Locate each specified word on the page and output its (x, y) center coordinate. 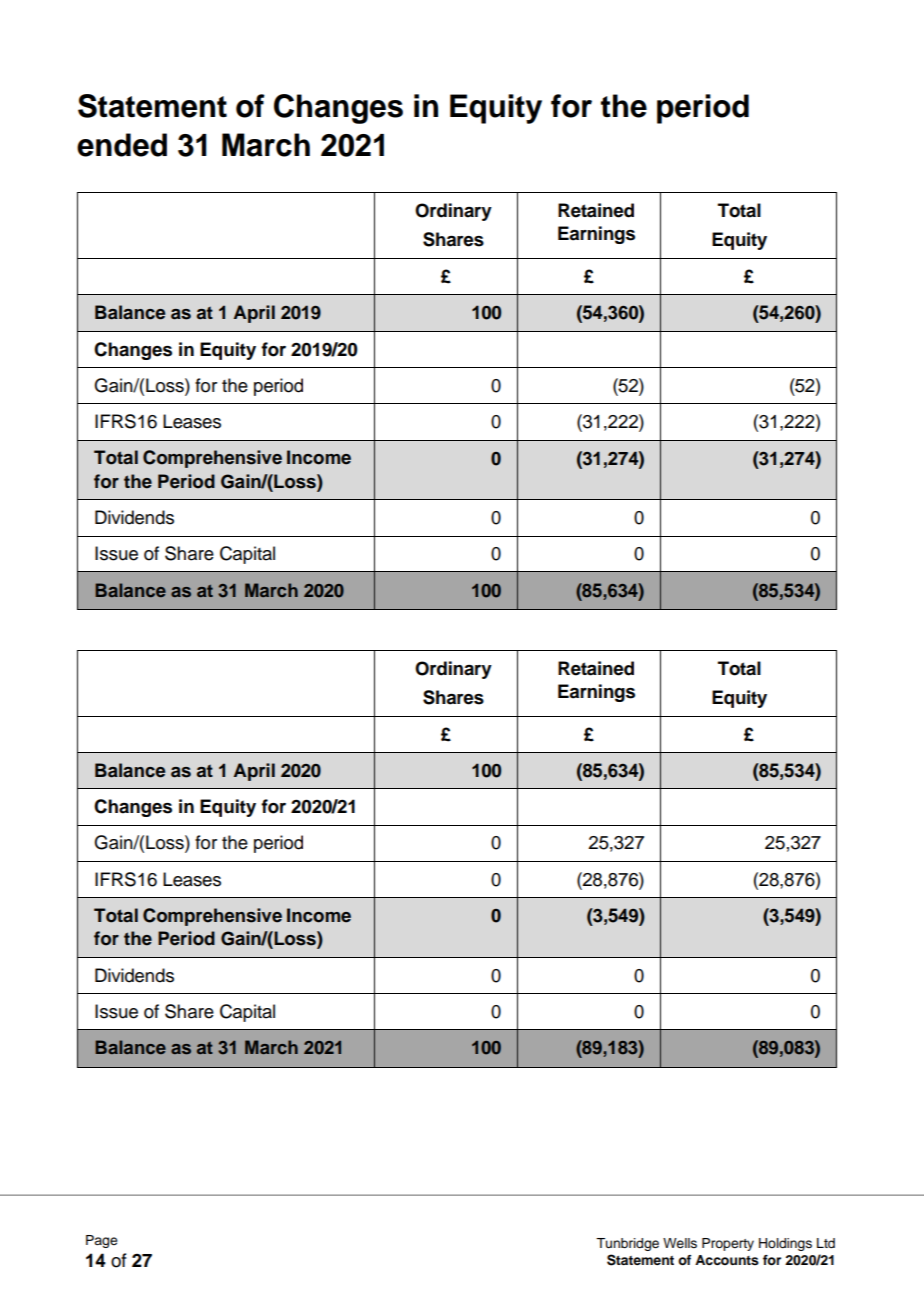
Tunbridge (627, 1244)
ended (122, 145)
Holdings (785, 1244)
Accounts (727, 1260)
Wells (680, 1243)
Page (102, 1241)
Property (728, 1244)
